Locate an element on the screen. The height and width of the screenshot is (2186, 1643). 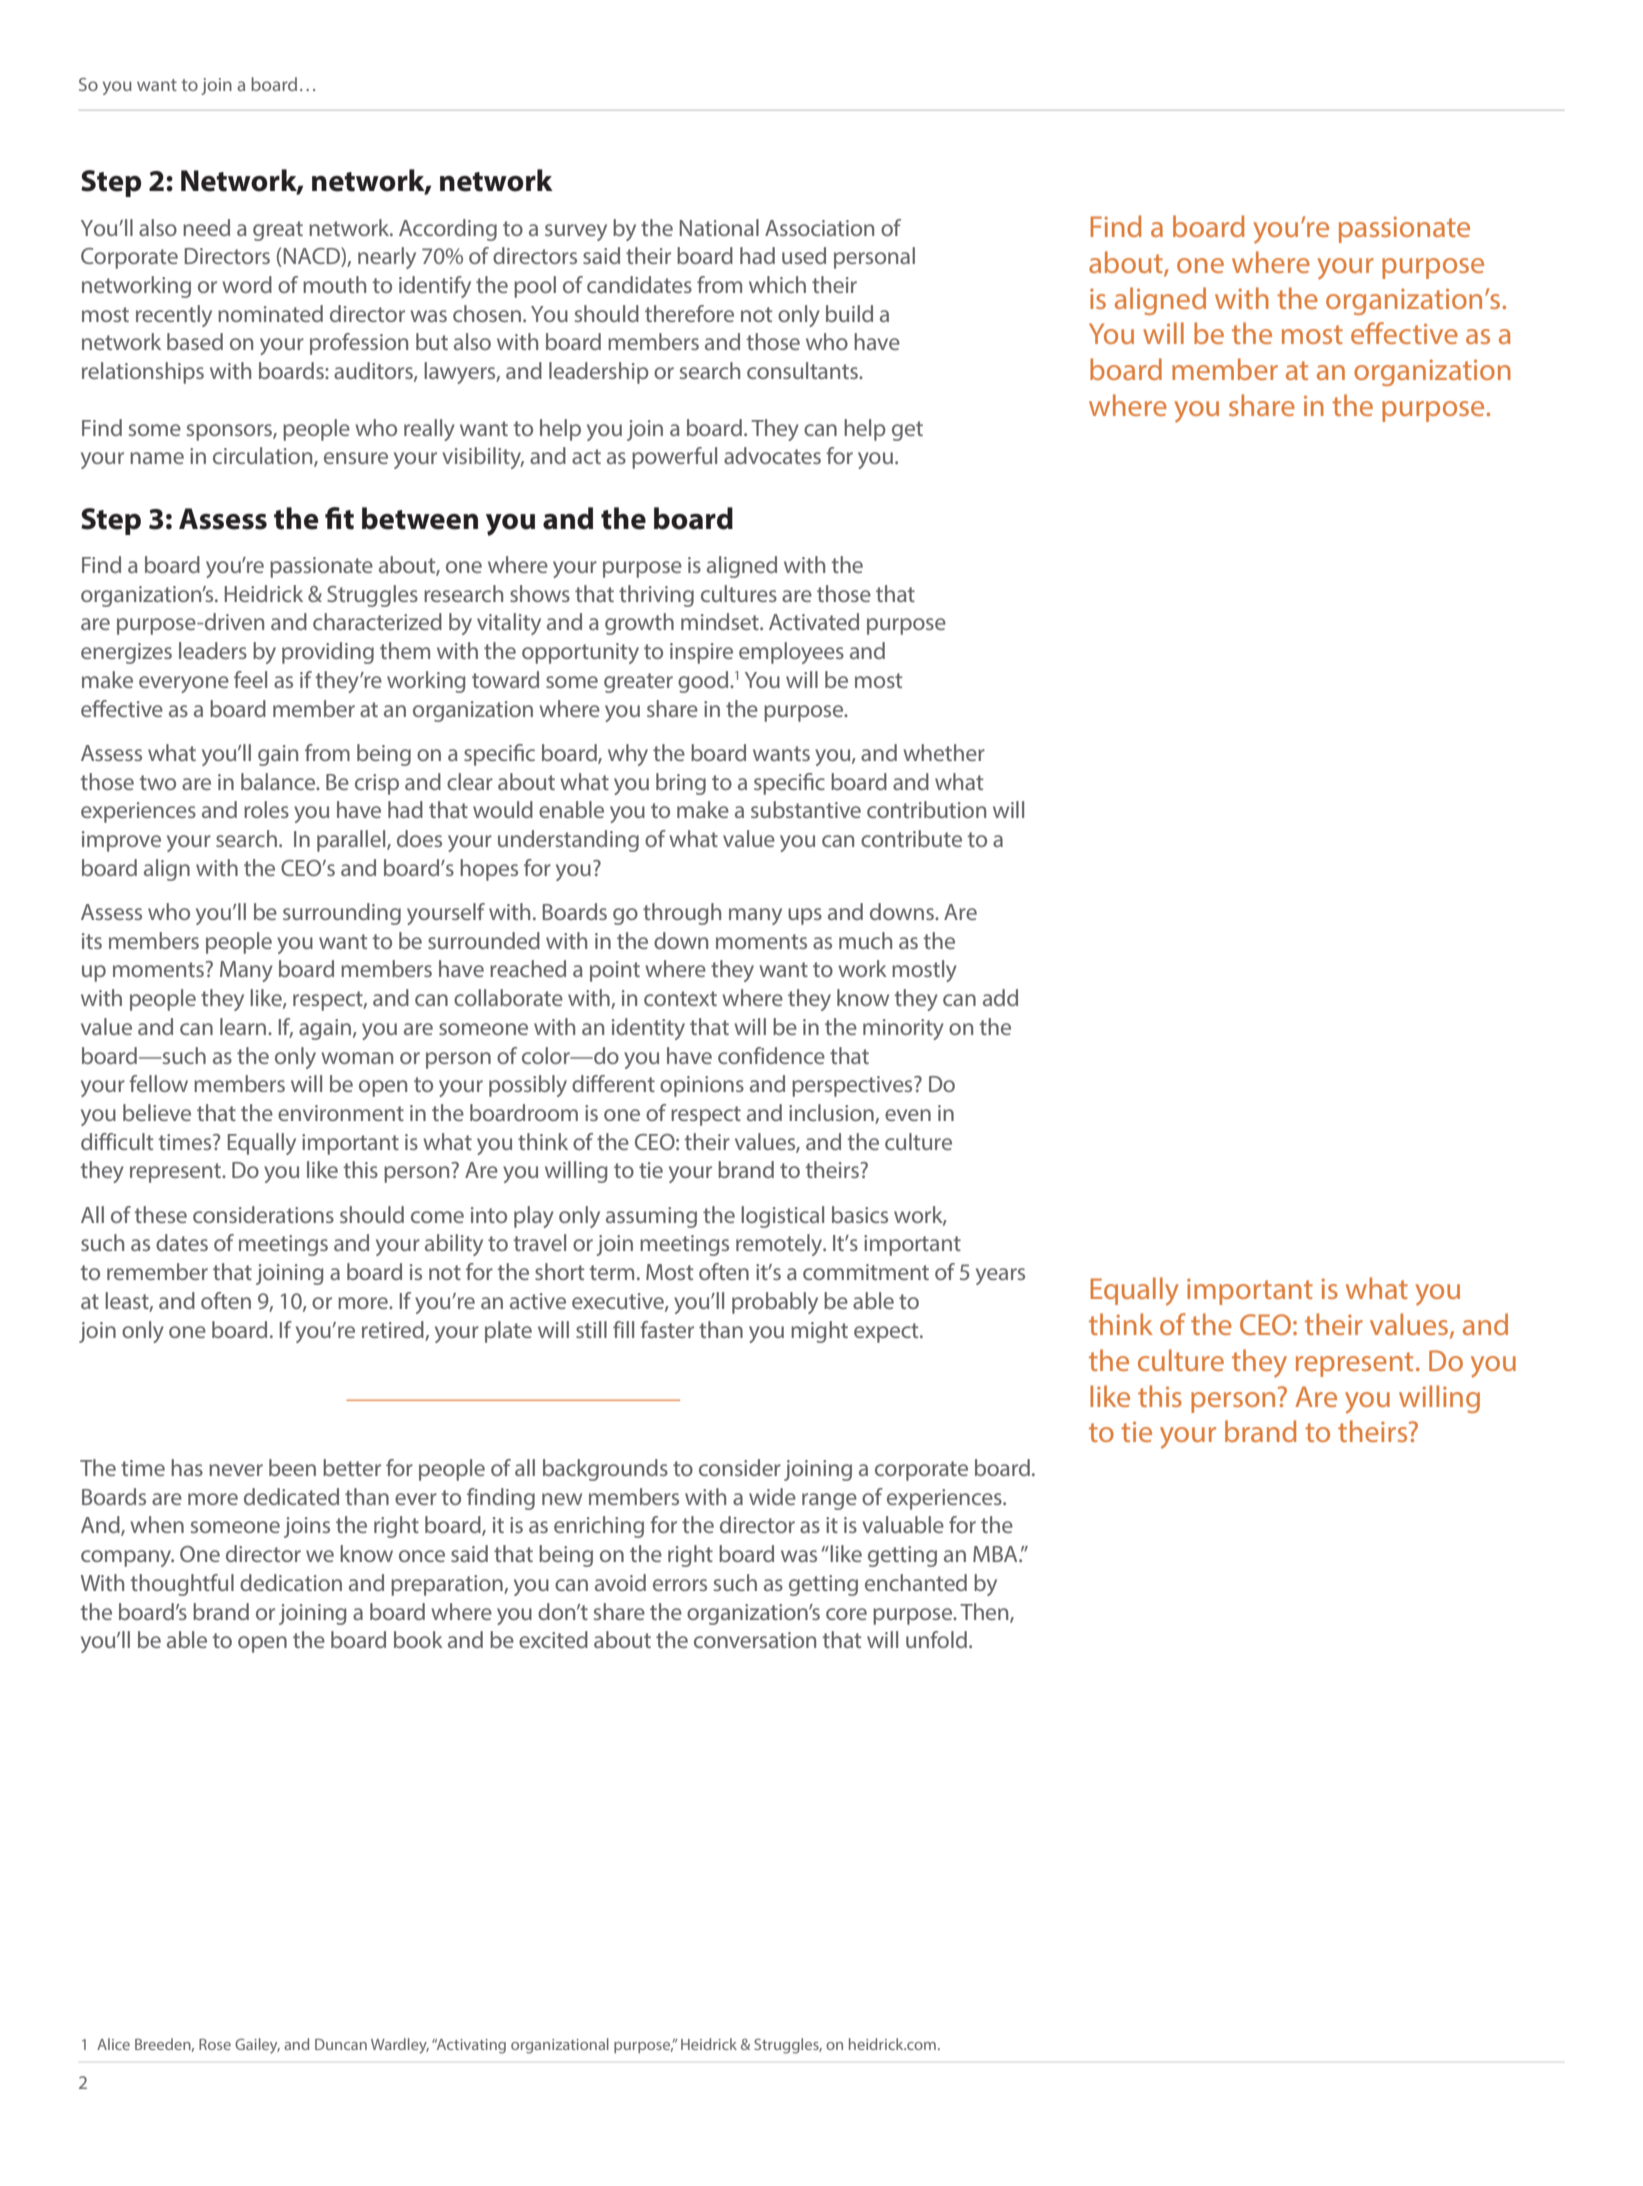
build is located at coordinates (849, 313).
